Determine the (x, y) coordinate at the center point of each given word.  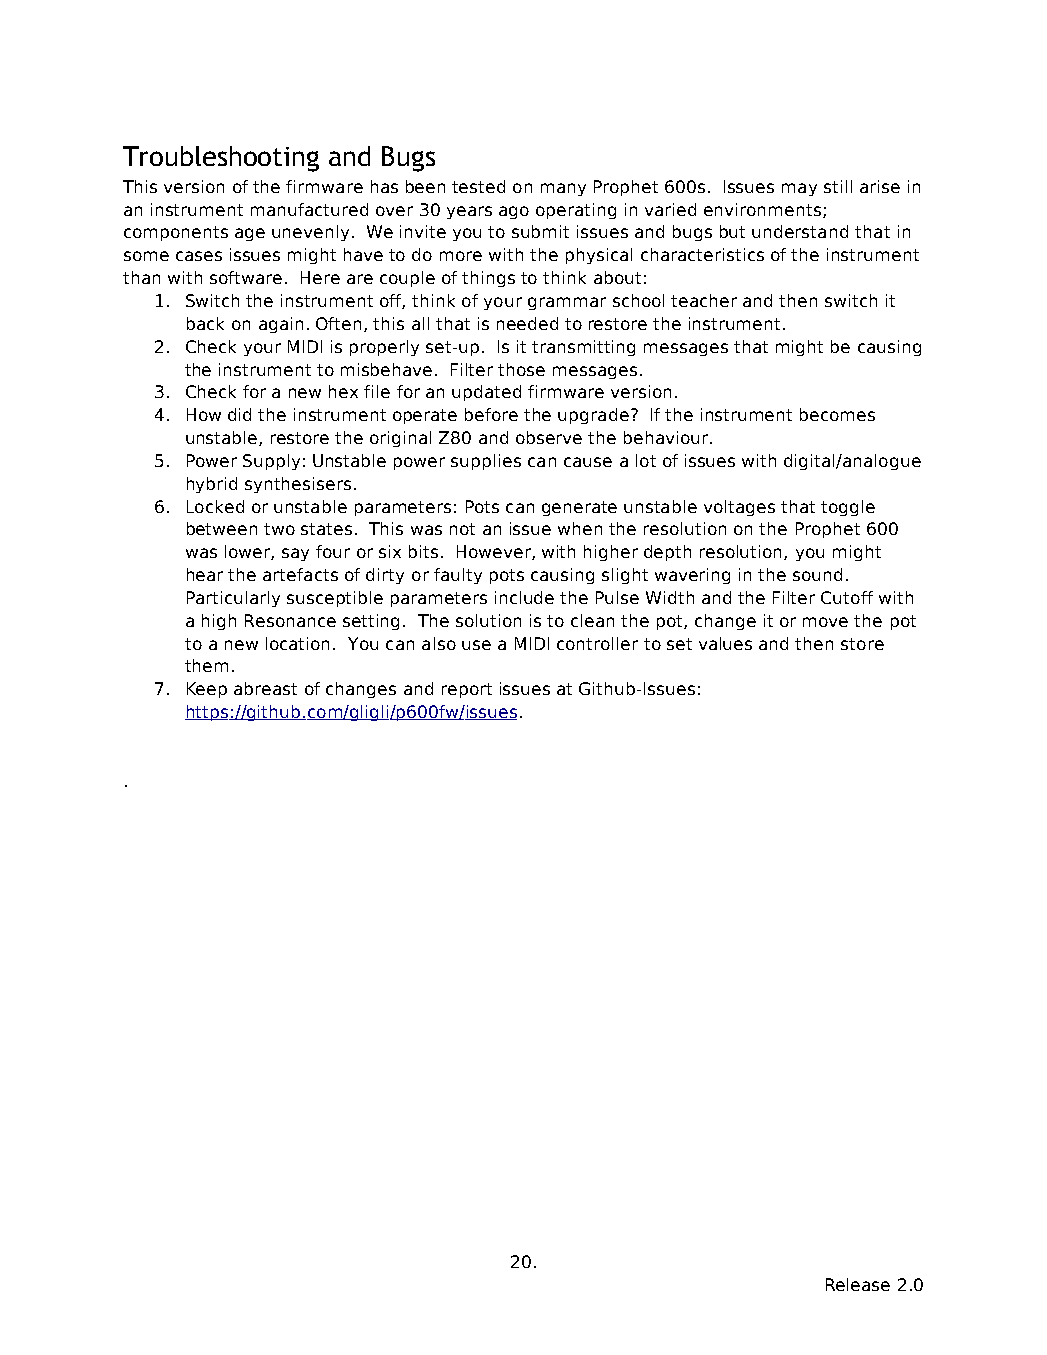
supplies (486, 462)
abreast (265, 688)
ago (514, 212)
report (467, 690)
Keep (207, 690)
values (725, 643)
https (207, 713)
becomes (837, 414)
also (439, 643)
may (799, 189)
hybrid (212, 485)
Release (858, 1284)
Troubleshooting (221, 159)
